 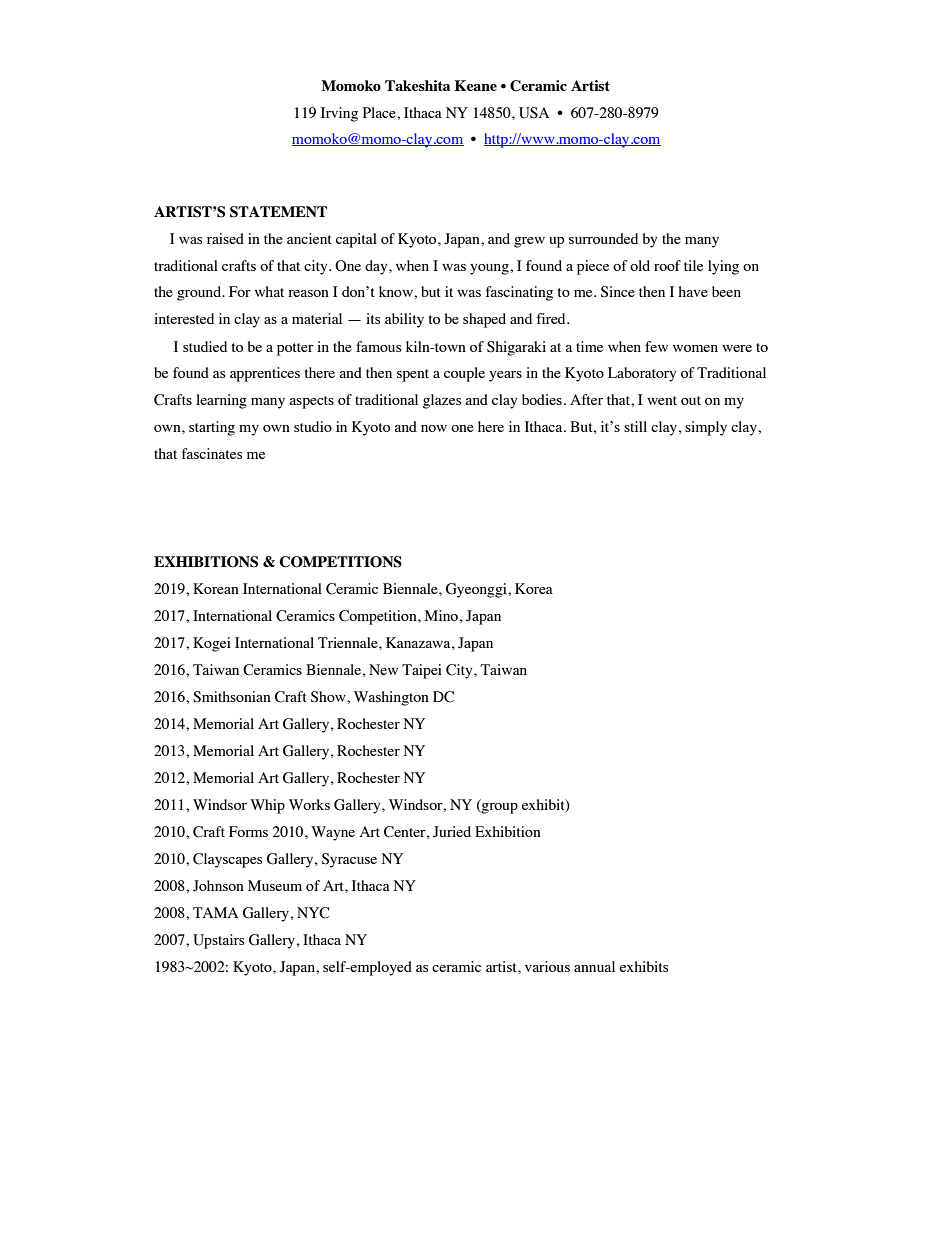 What do you see at coordinates (212, 453) in the page?
I see `fascinates` at bounding box center [212, 453].
